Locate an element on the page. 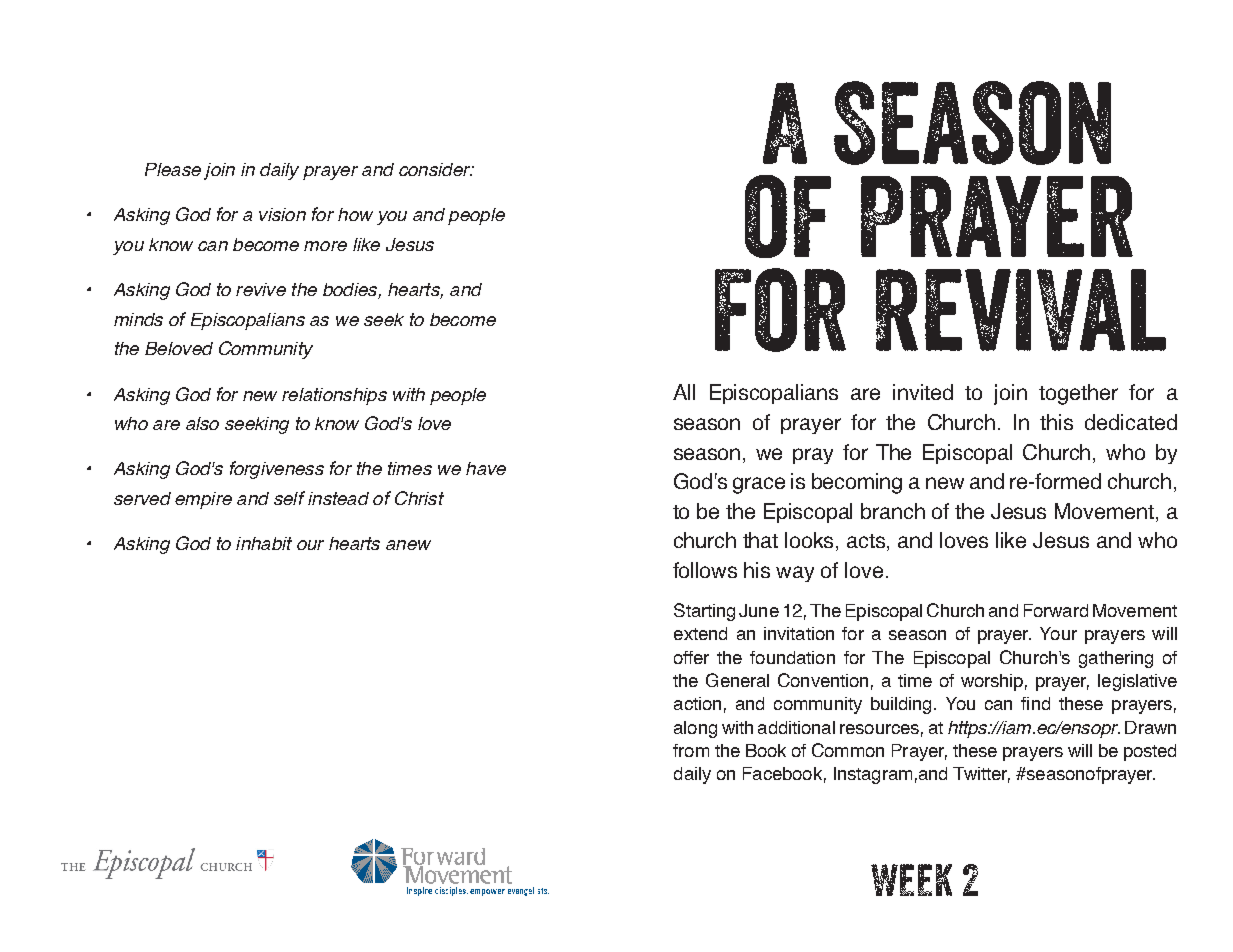  from is located at coordinates (691, 750).
